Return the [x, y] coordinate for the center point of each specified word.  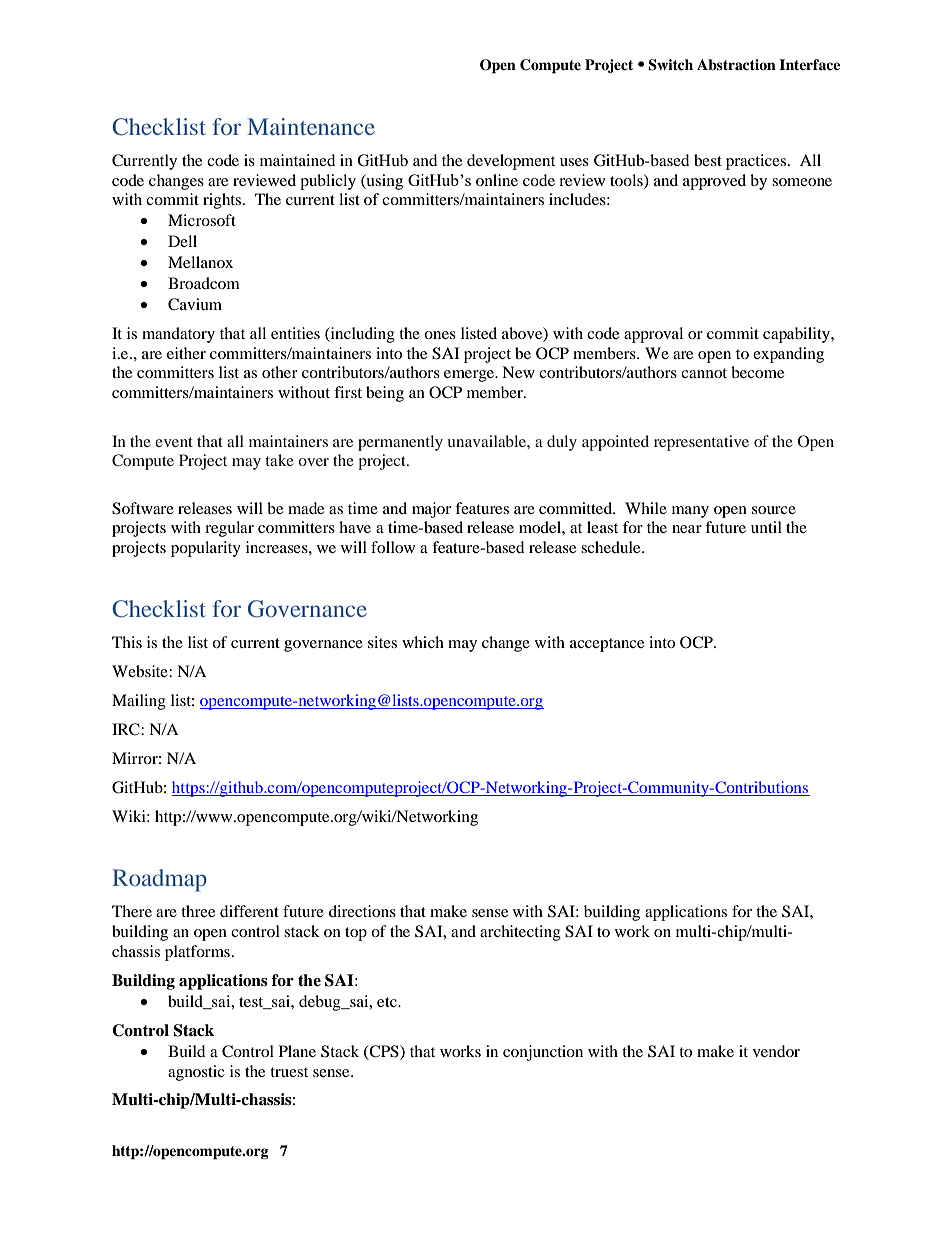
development [511, 162]
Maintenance [311, 126]
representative [701, 443]
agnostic [196, 1073]
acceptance [607, 645]
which [423, 642]
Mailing [139, 702]
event [174, 442]
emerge [470, 376]
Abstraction [736, 64]
